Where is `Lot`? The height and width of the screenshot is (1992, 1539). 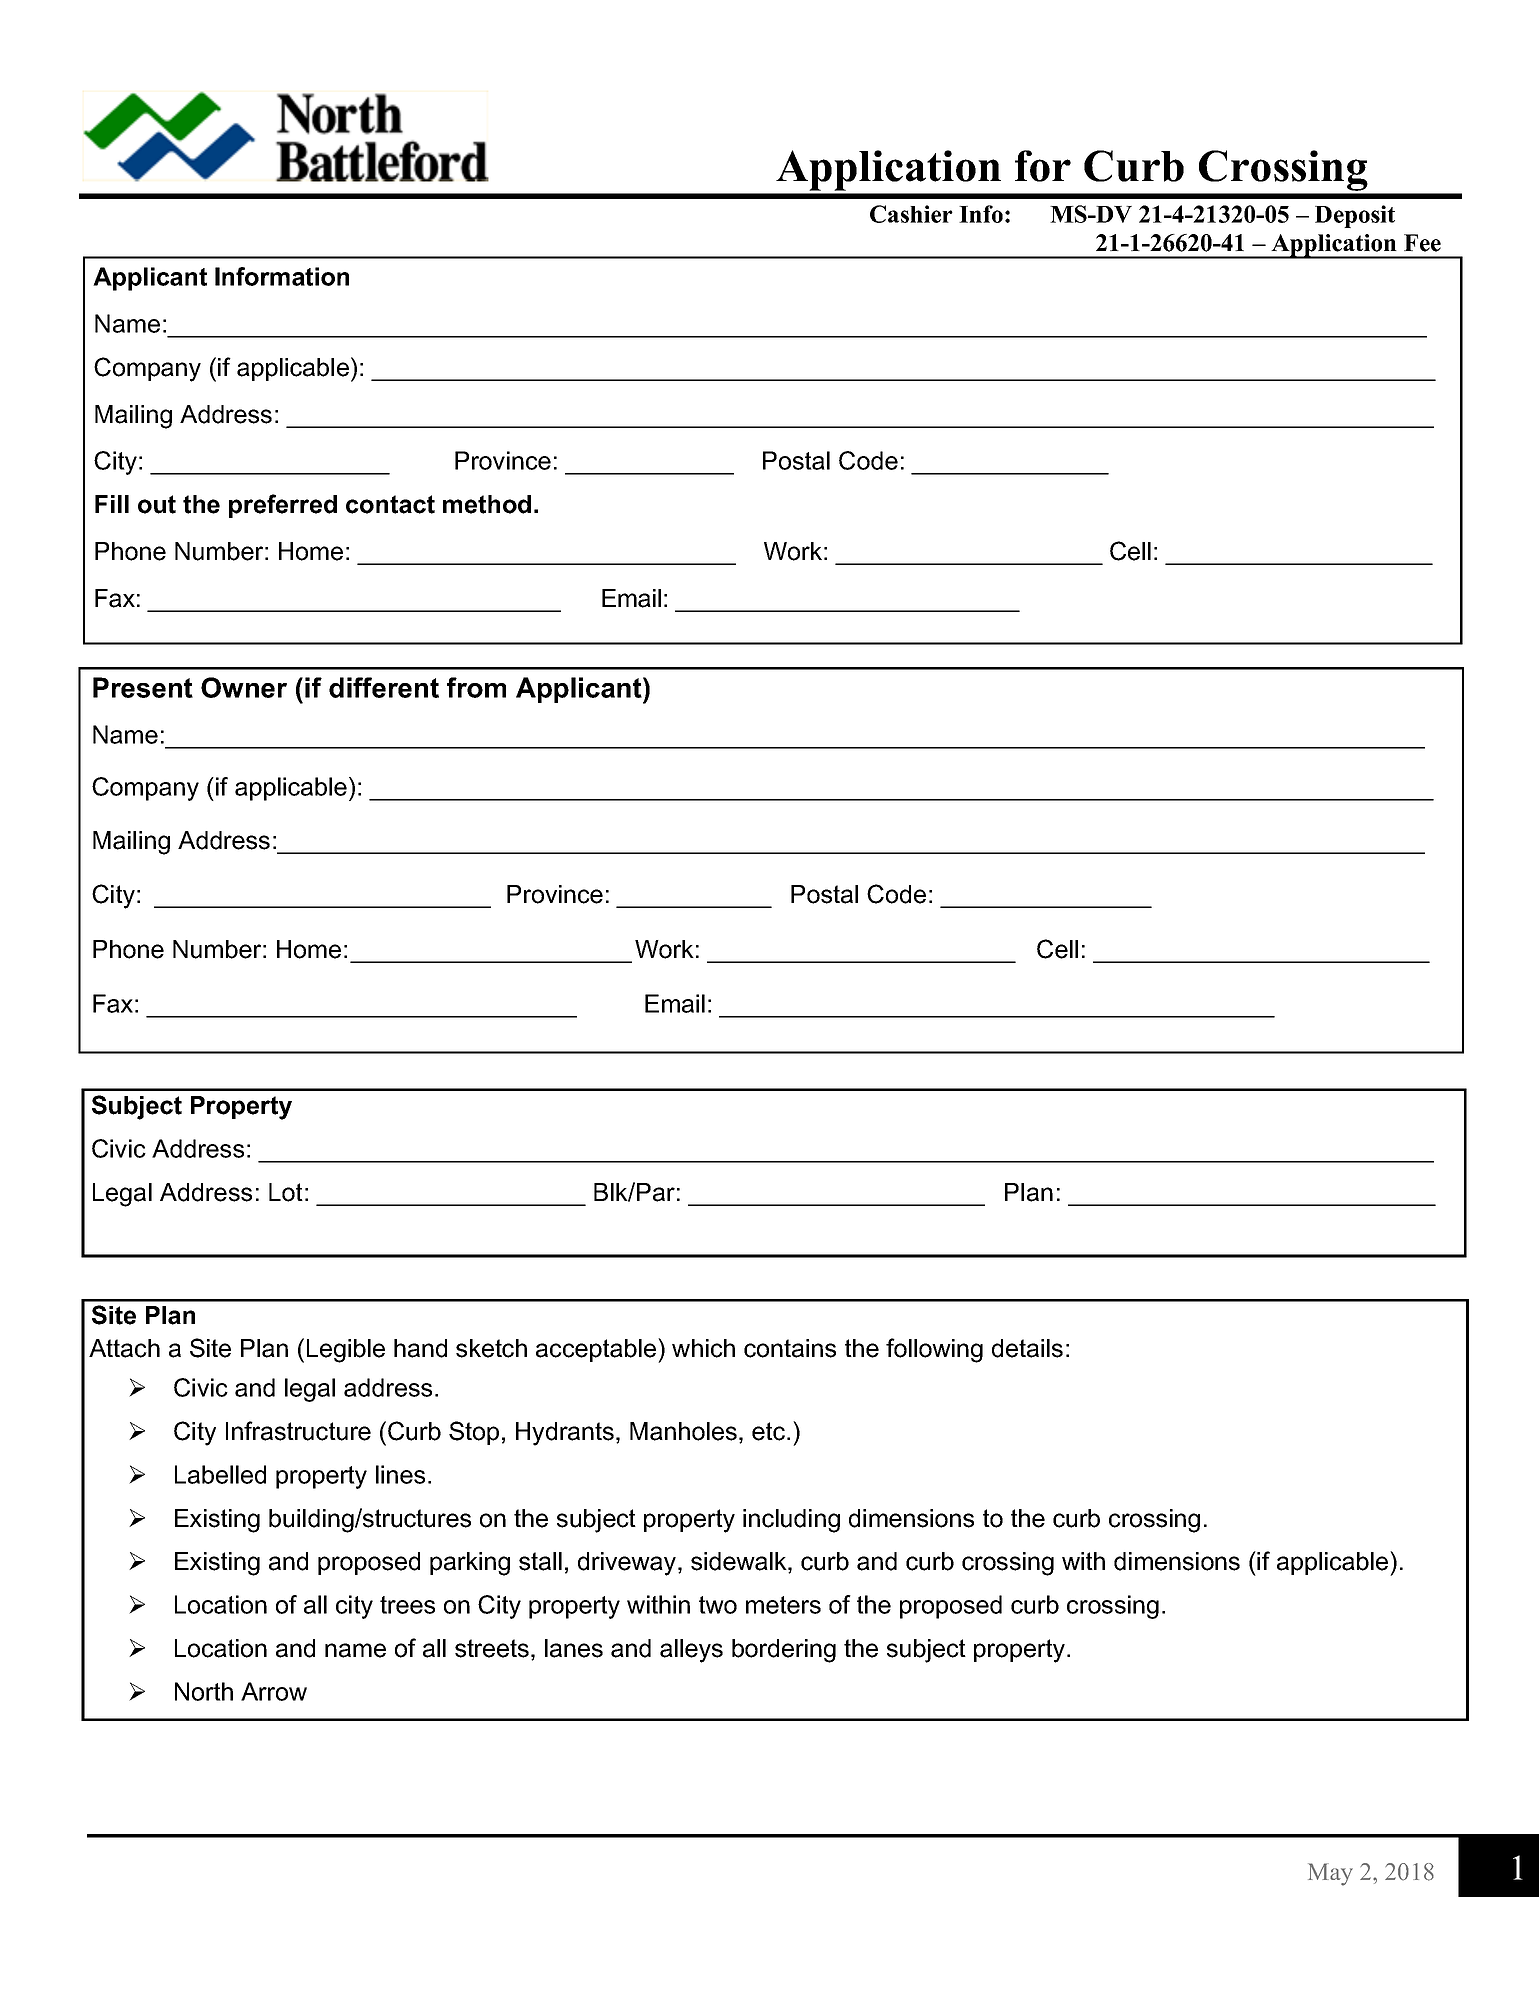
Lot is located at coordinates (286, 1192).
